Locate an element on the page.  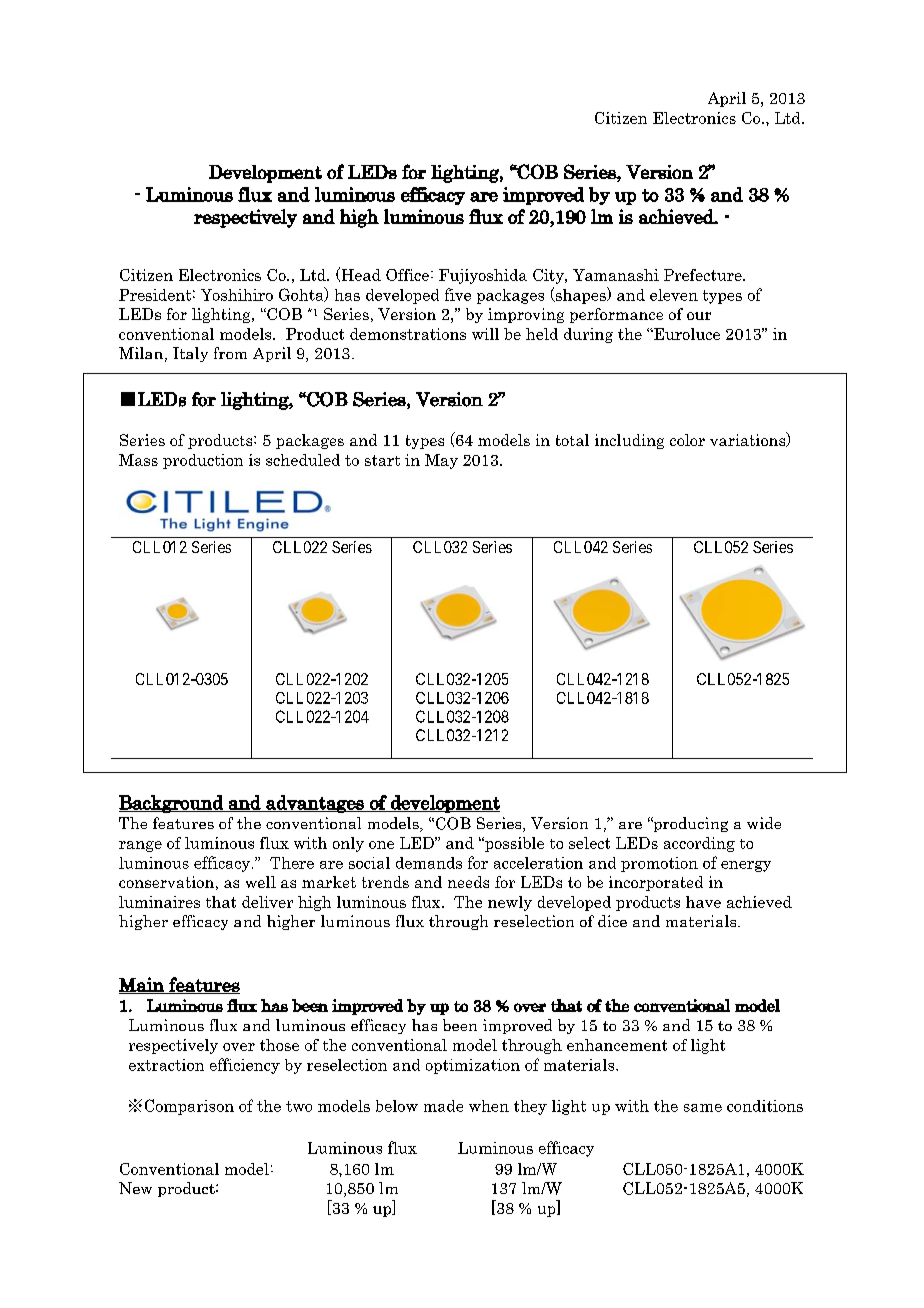
Mass is located at coordinates (138, 460).
